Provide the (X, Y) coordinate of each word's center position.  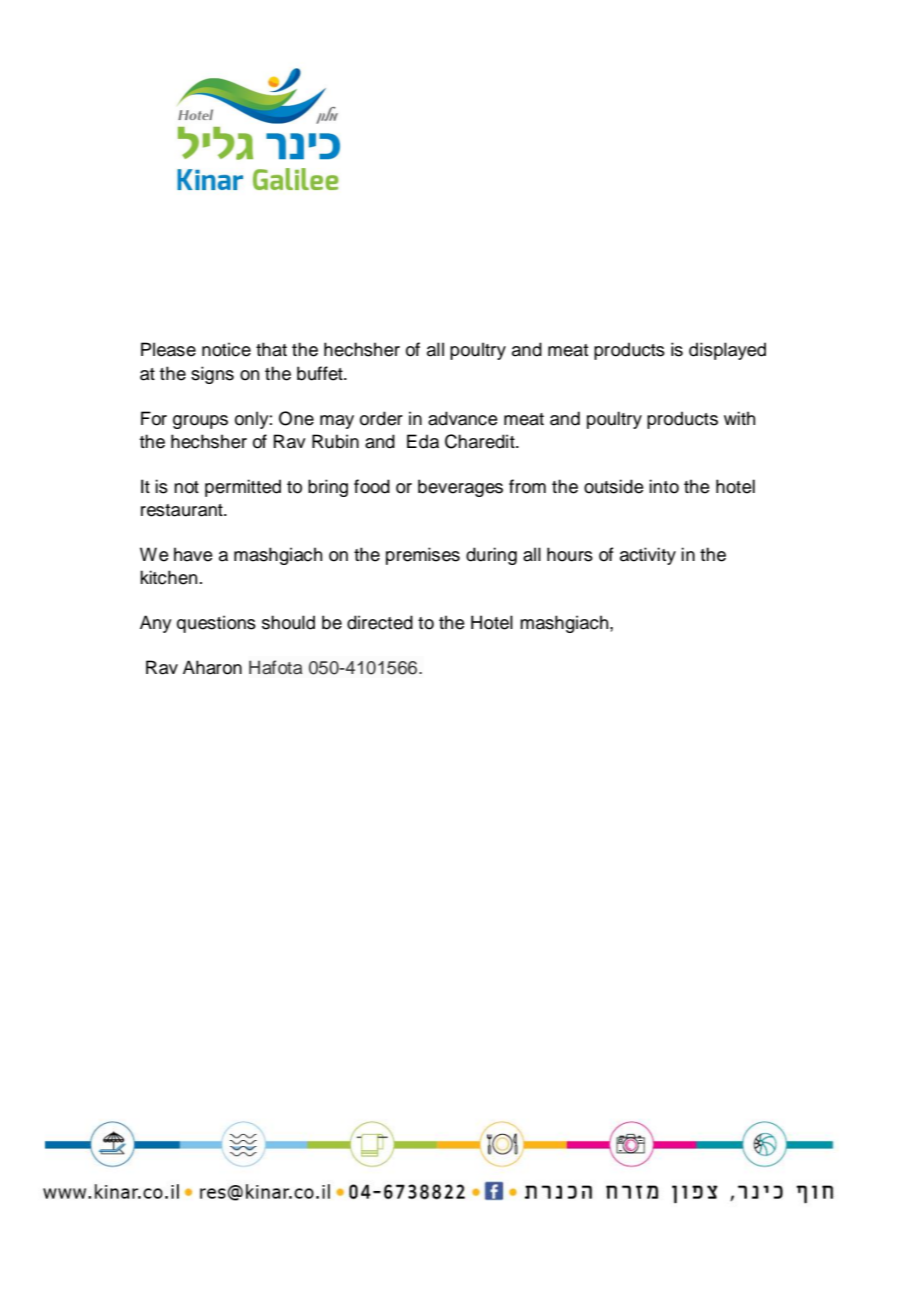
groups (200, 422)
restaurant (183, 510)
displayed (727, 351)
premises (423, 556)
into (664, 486)
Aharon (212, 667)
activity (648, 556)
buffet (321, 373)
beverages (460, 488)
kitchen (168, 577)
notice (226, 349)
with (739, 418)
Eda (423, 441)
